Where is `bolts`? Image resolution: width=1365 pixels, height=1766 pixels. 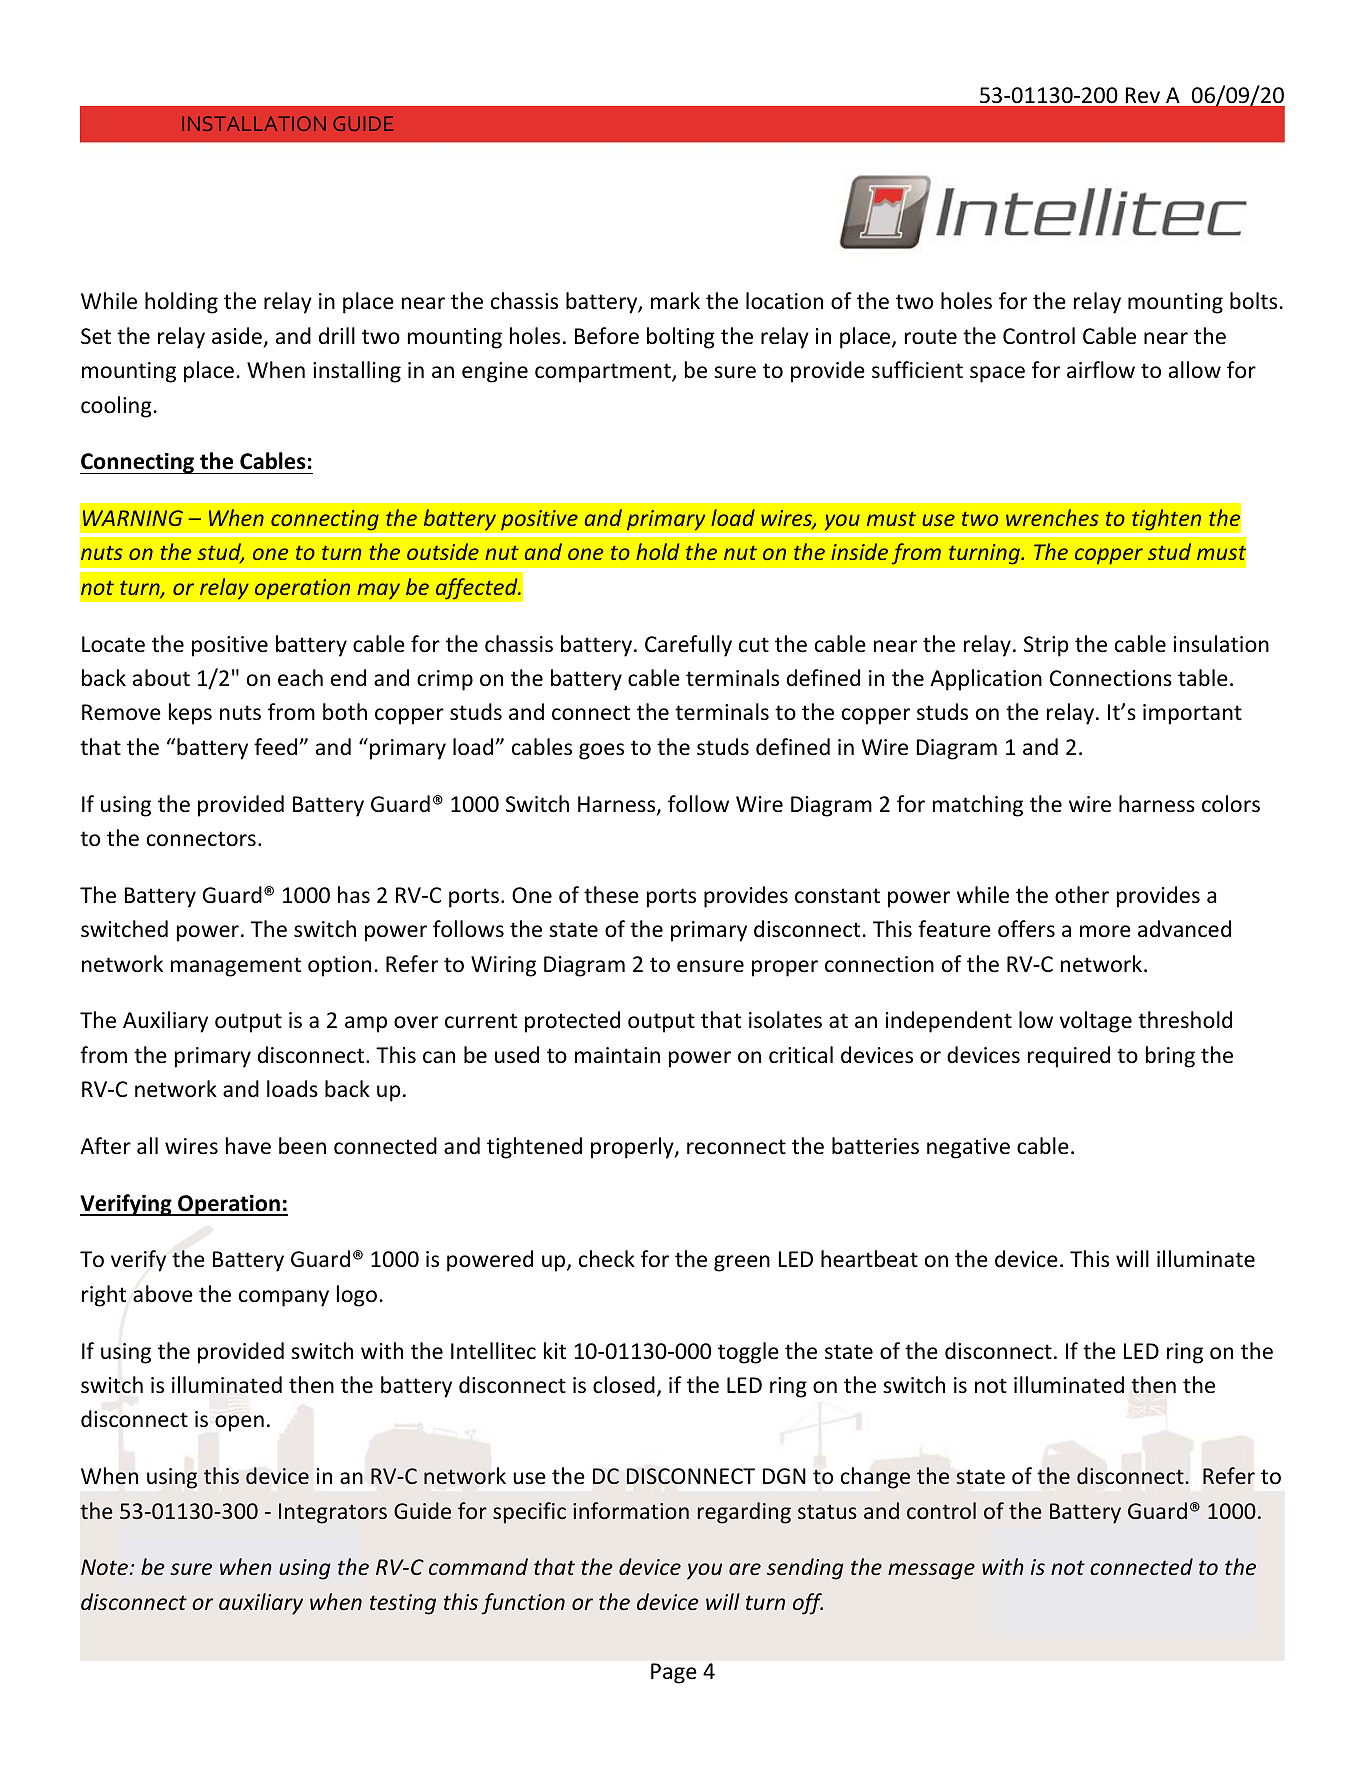 bolts is located at coordinates (1253, 301).
